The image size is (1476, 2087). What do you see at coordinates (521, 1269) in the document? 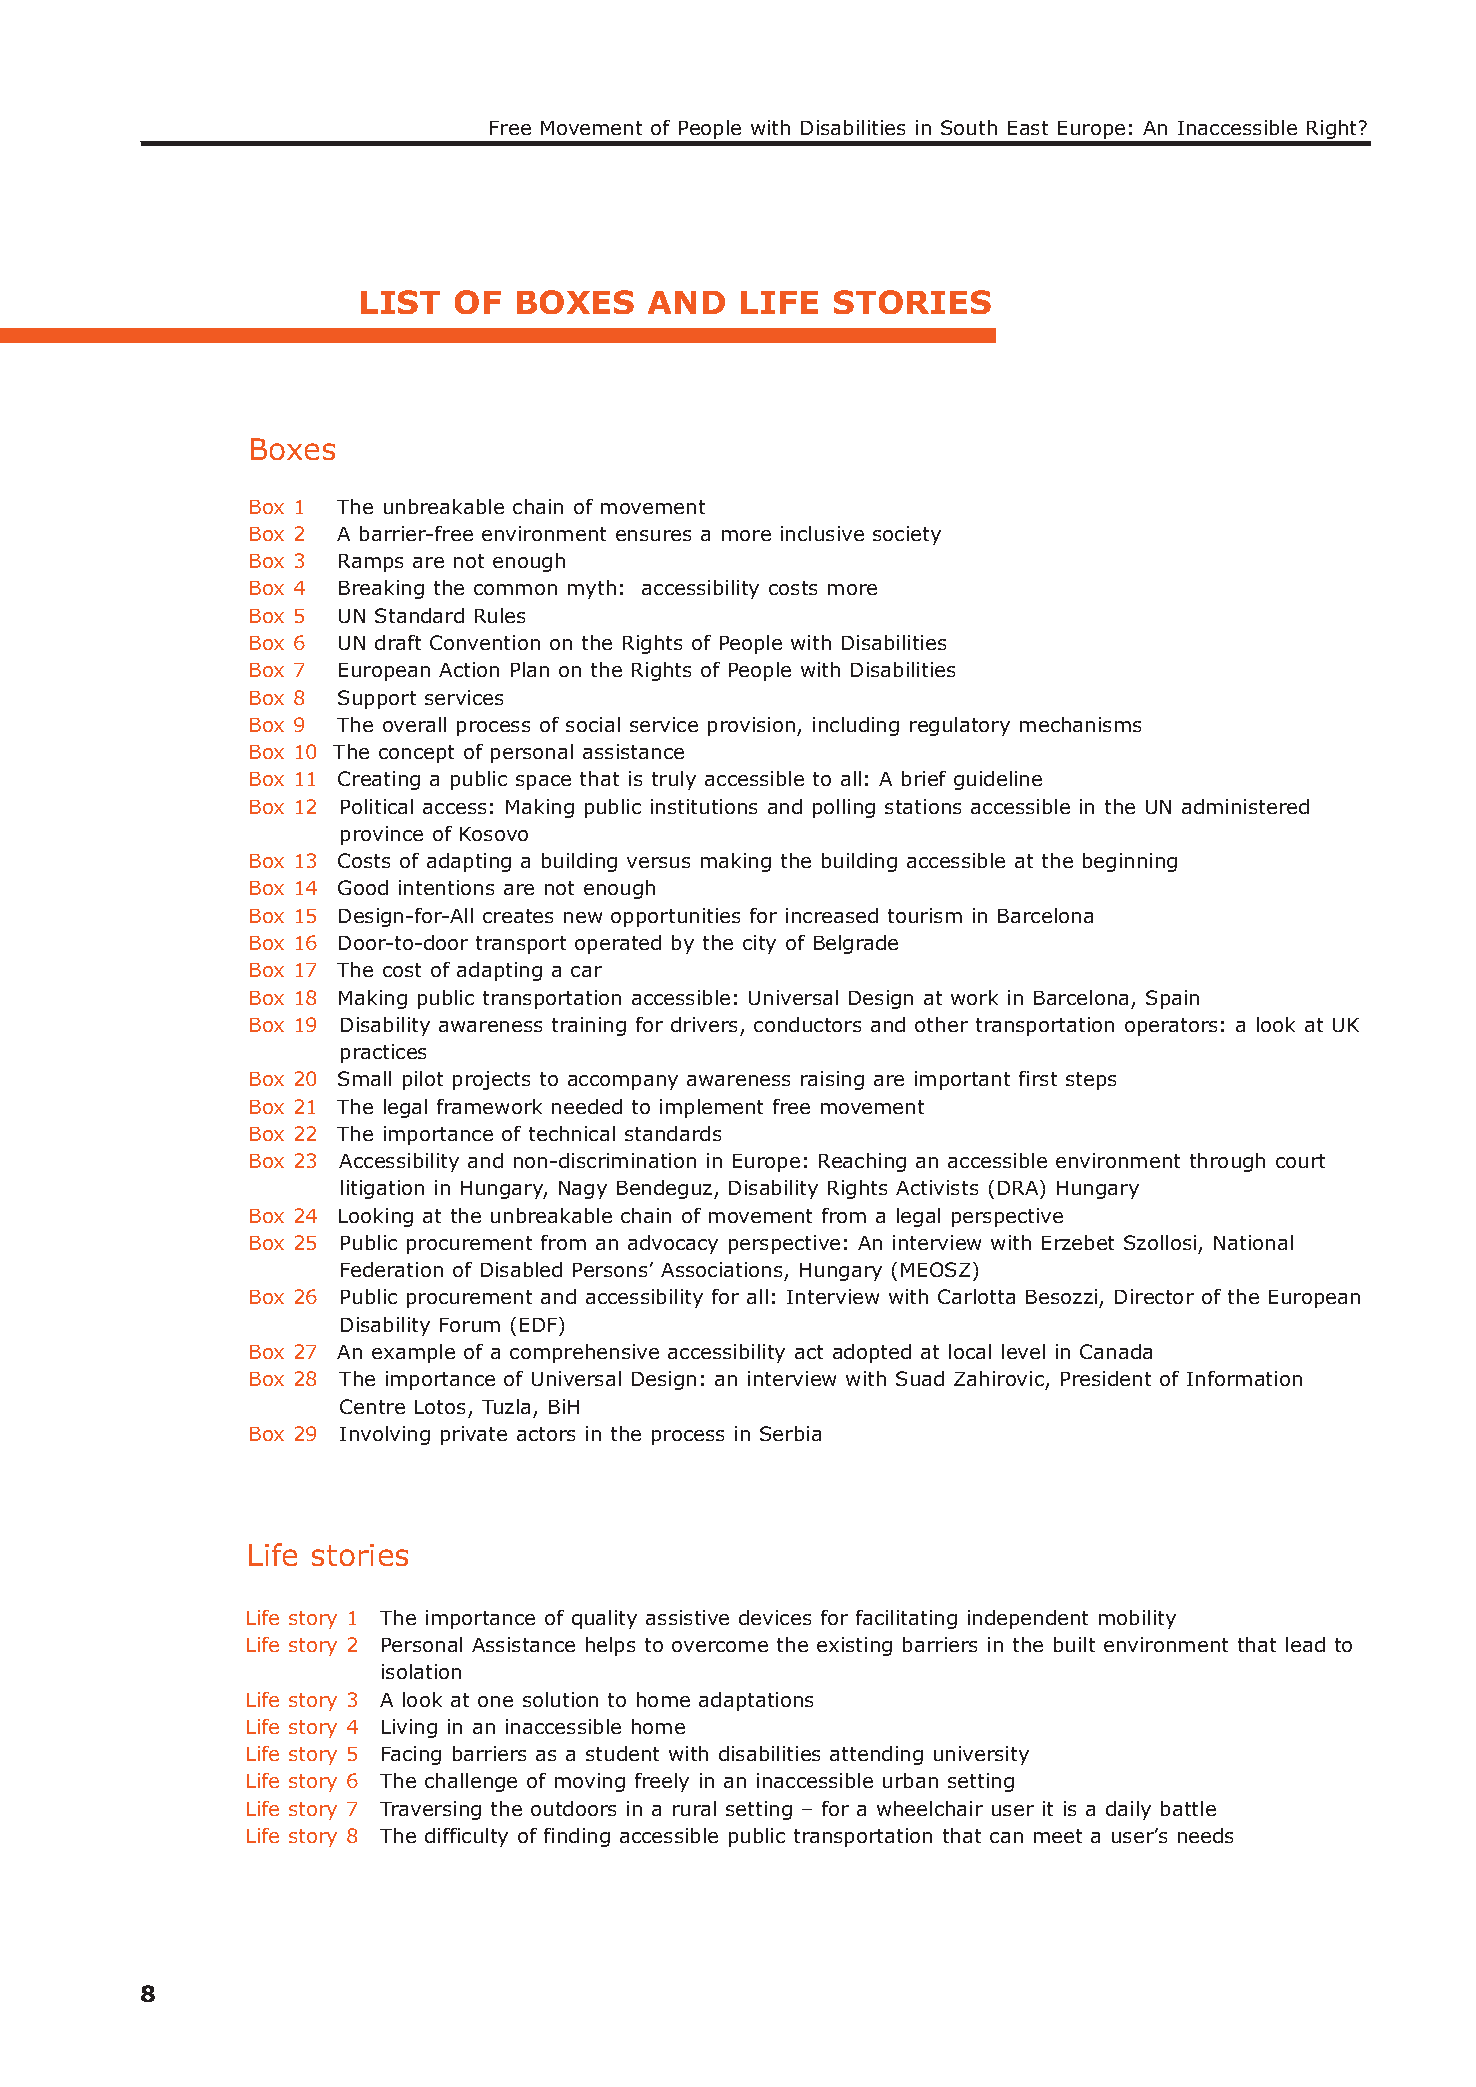
I see `Disabled` at bounding box center [521, 1269].
